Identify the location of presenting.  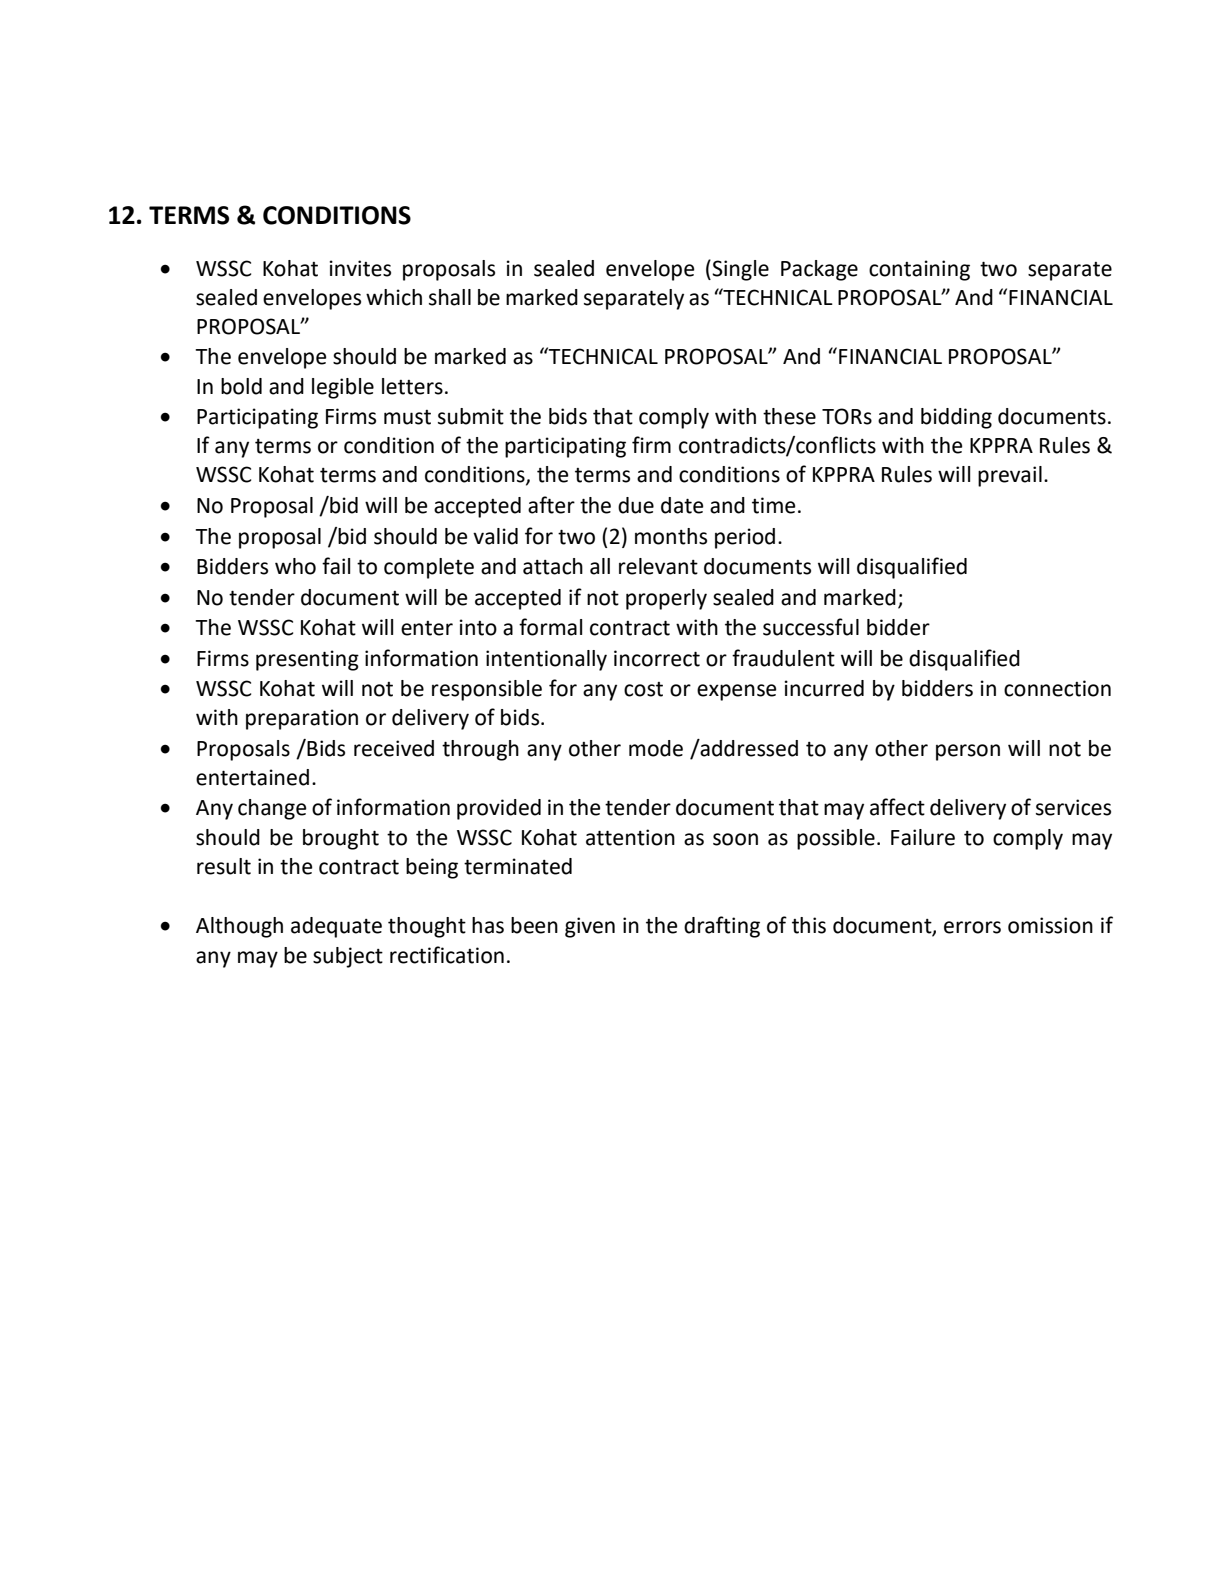
(307, 660).
